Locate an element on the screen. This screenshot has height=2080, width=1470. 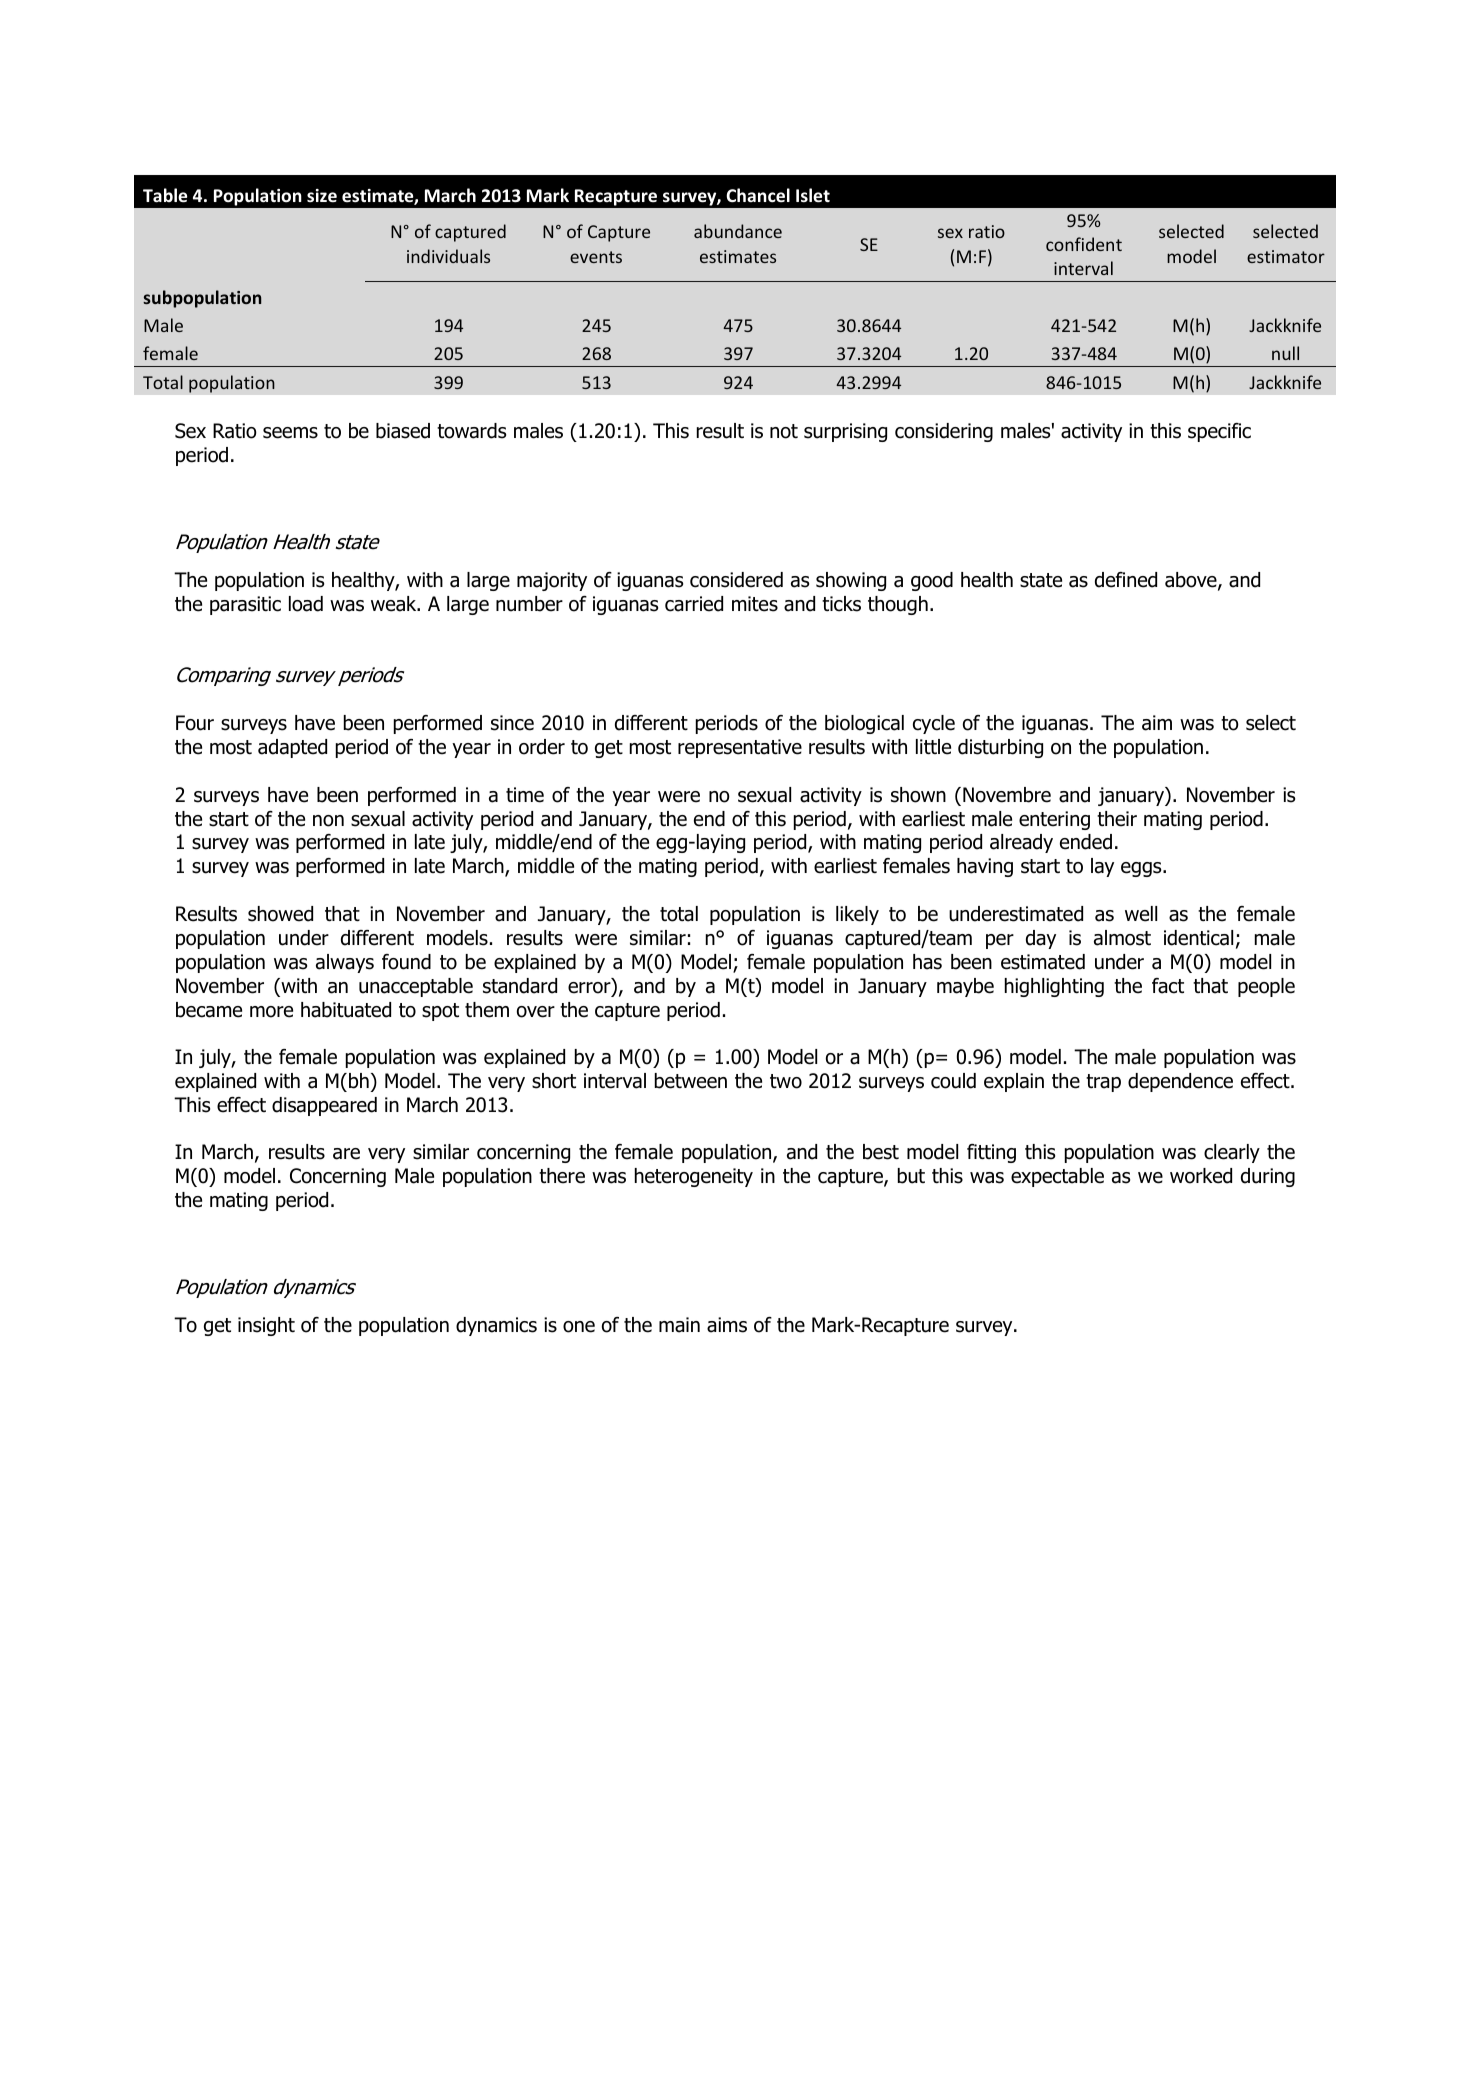
adapted is located at coordinates (292, 748).
